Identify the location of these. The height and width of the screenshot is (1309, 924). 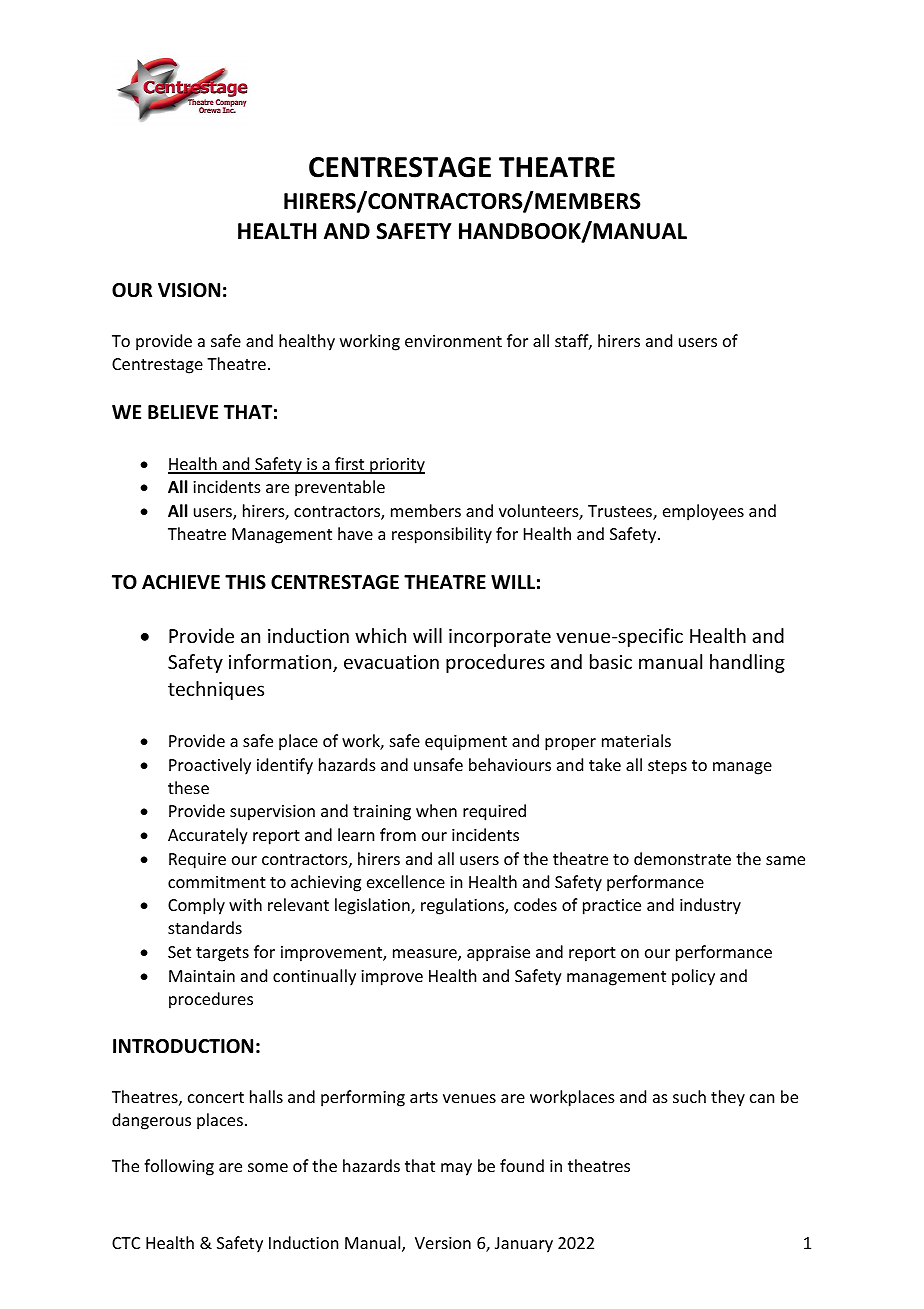
(188, 787).
